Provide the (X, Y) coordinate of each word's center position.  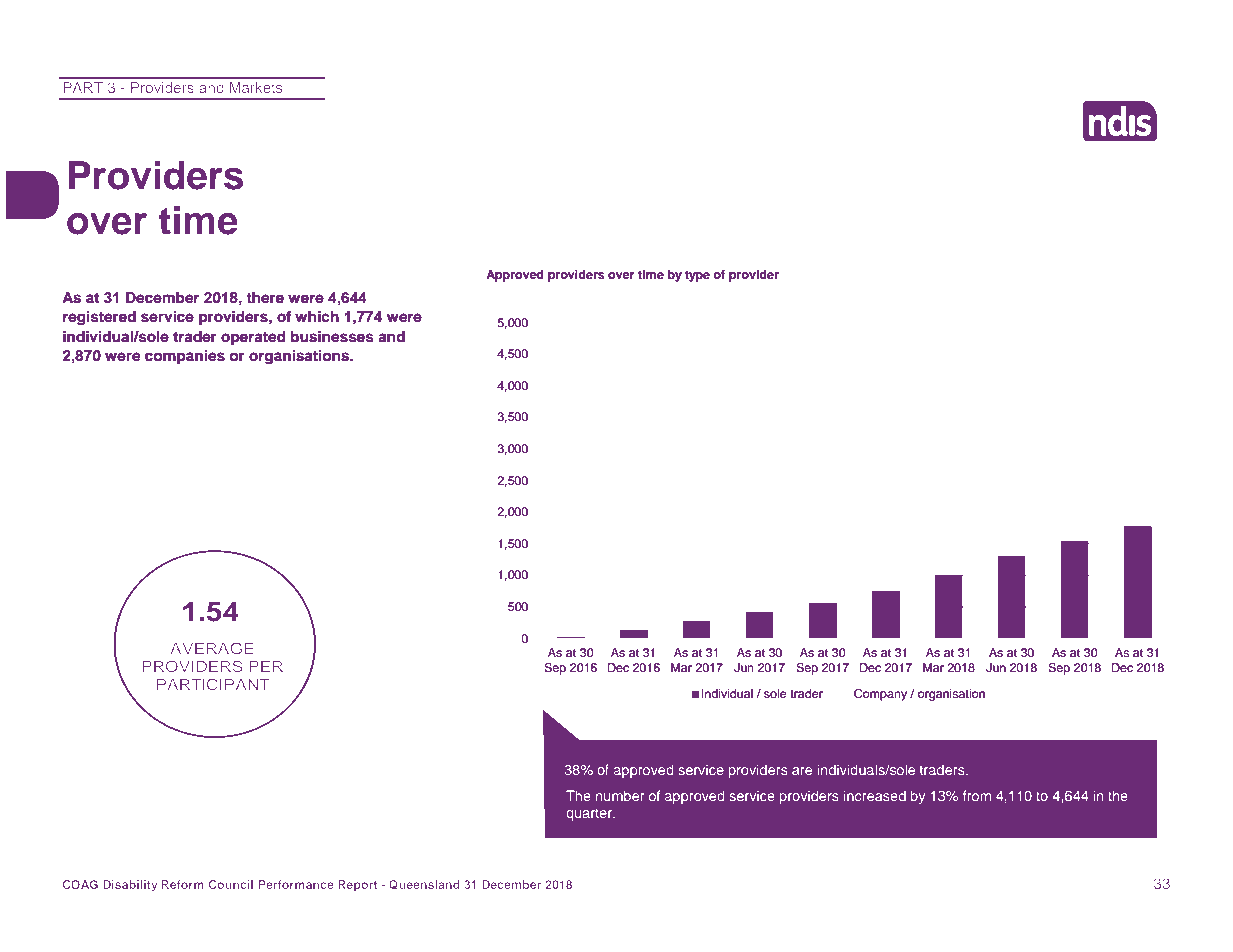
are (802, 771)
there (265, 298)
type (697, 276)
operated (253, 338)
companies (185, 357)
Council (230, 884)
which (317, 317)
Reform (182, 884)
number (620, 795)
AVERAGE (212, 648)
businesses (332, 337)
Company (880, 695)
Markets (256, 87)
